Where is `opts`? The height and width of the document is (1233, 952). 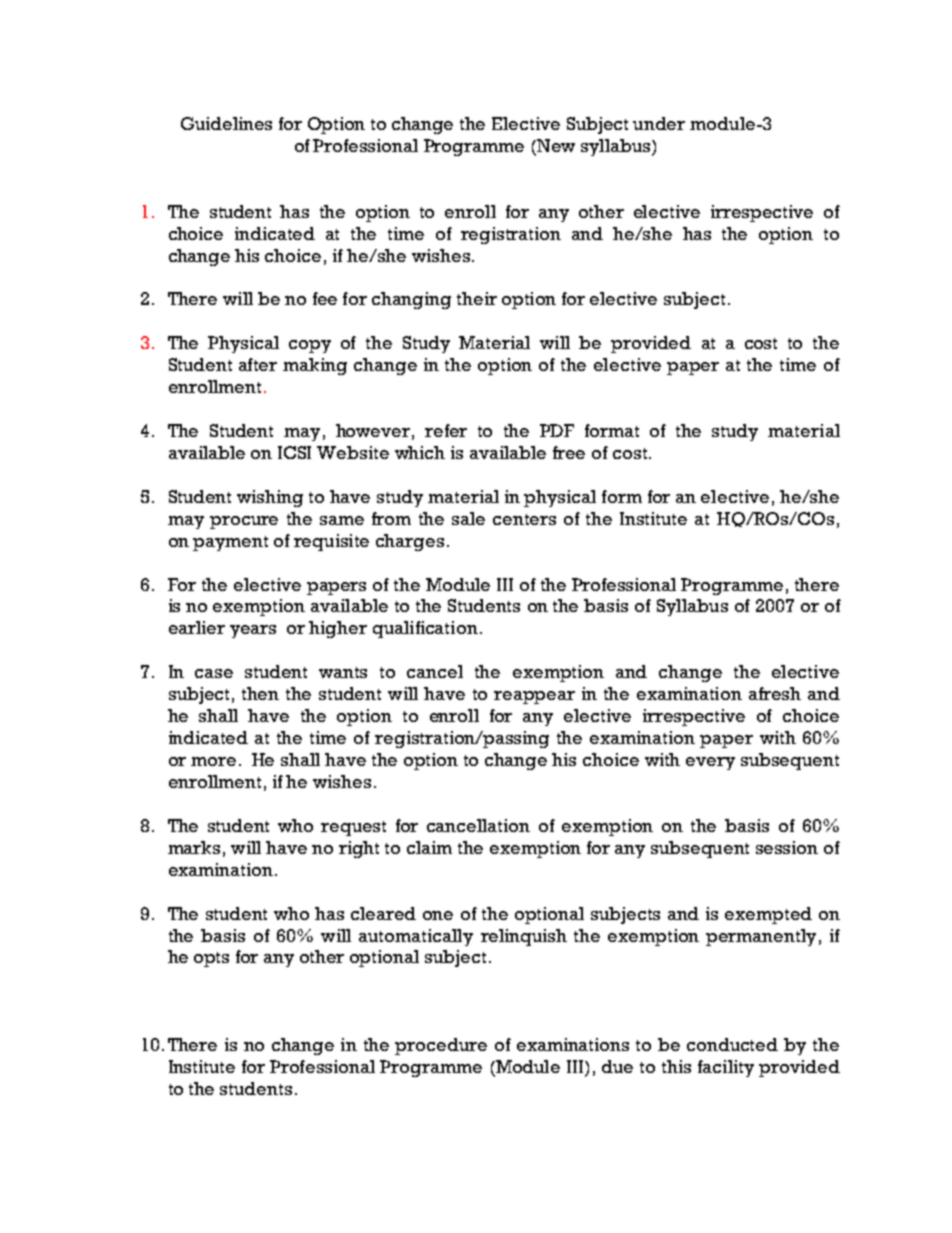
opts is located at coordinates (211, 959).
